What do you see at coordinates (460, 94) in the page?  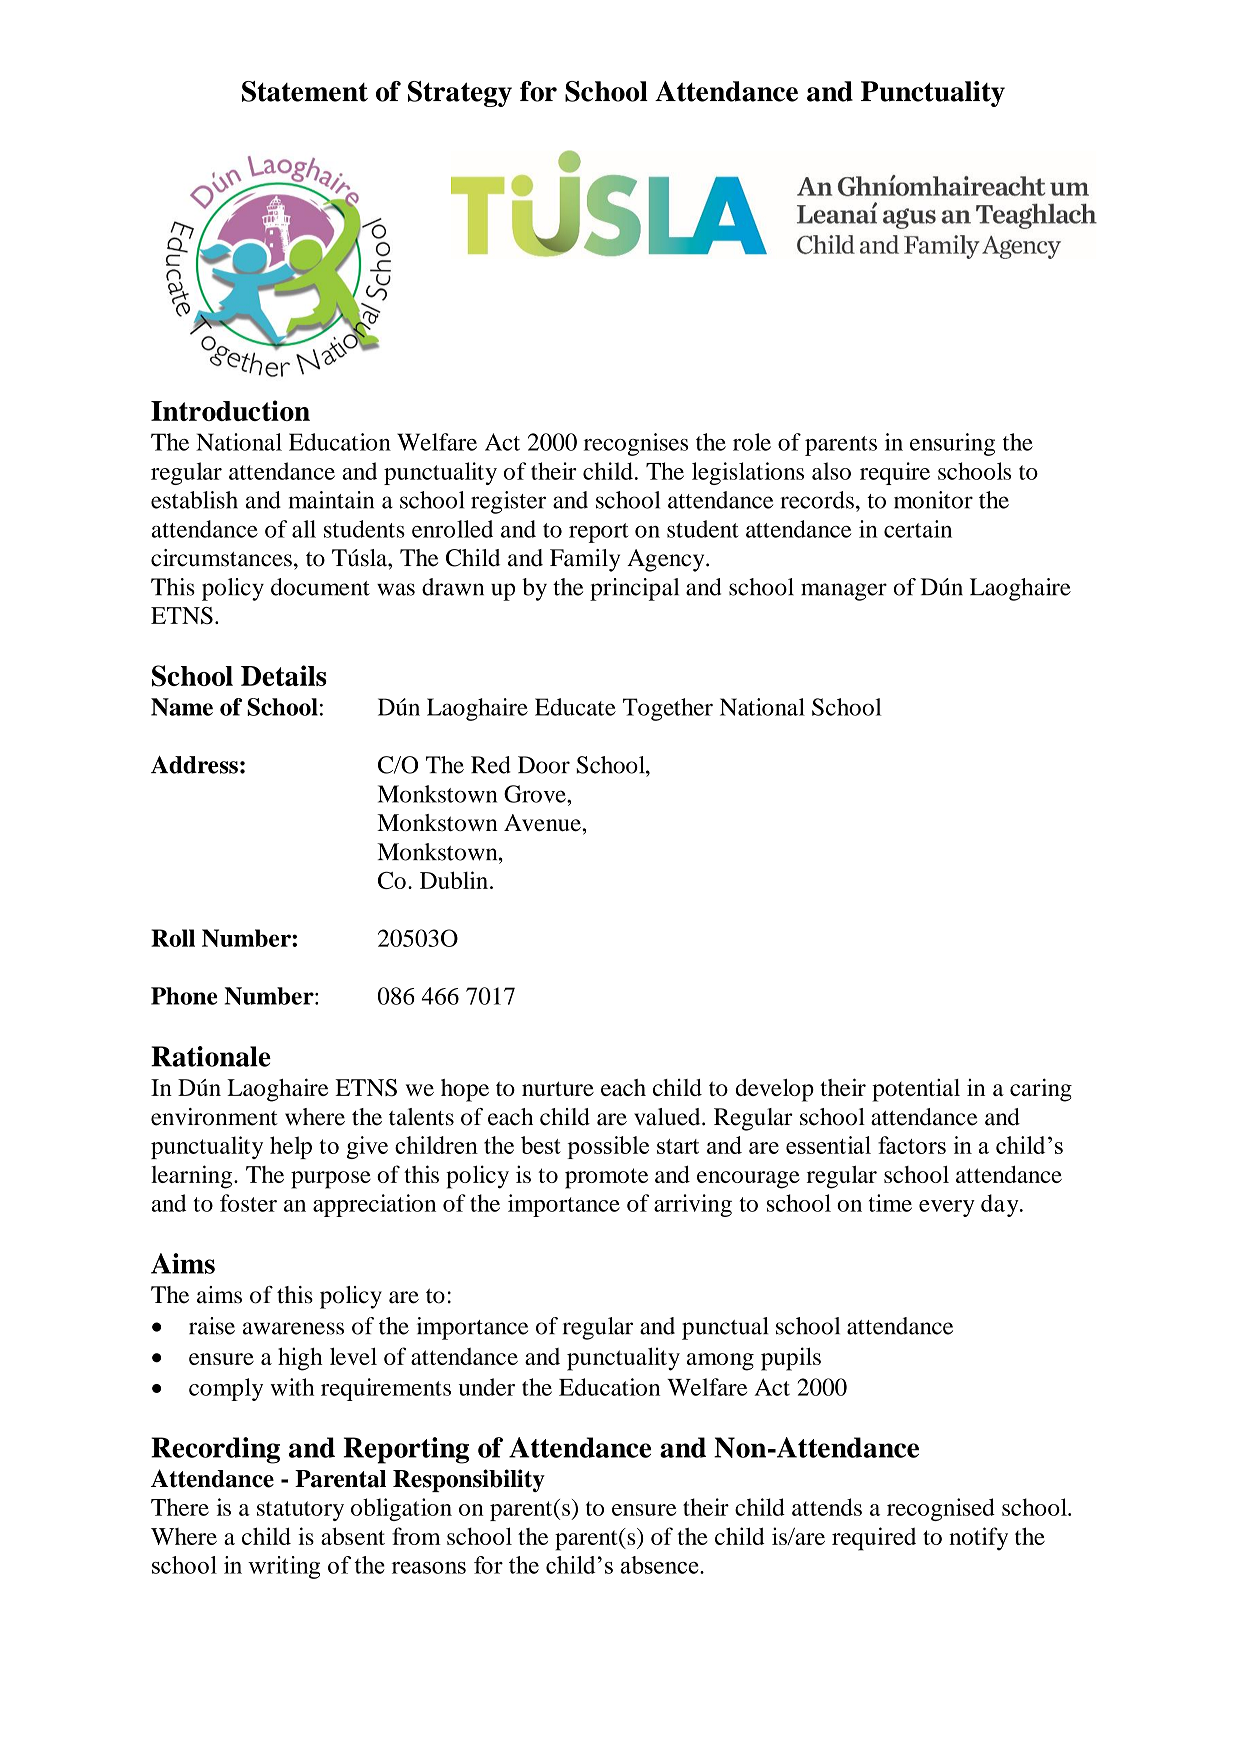 I see `Strategy` at bounding box center [460, 94].
